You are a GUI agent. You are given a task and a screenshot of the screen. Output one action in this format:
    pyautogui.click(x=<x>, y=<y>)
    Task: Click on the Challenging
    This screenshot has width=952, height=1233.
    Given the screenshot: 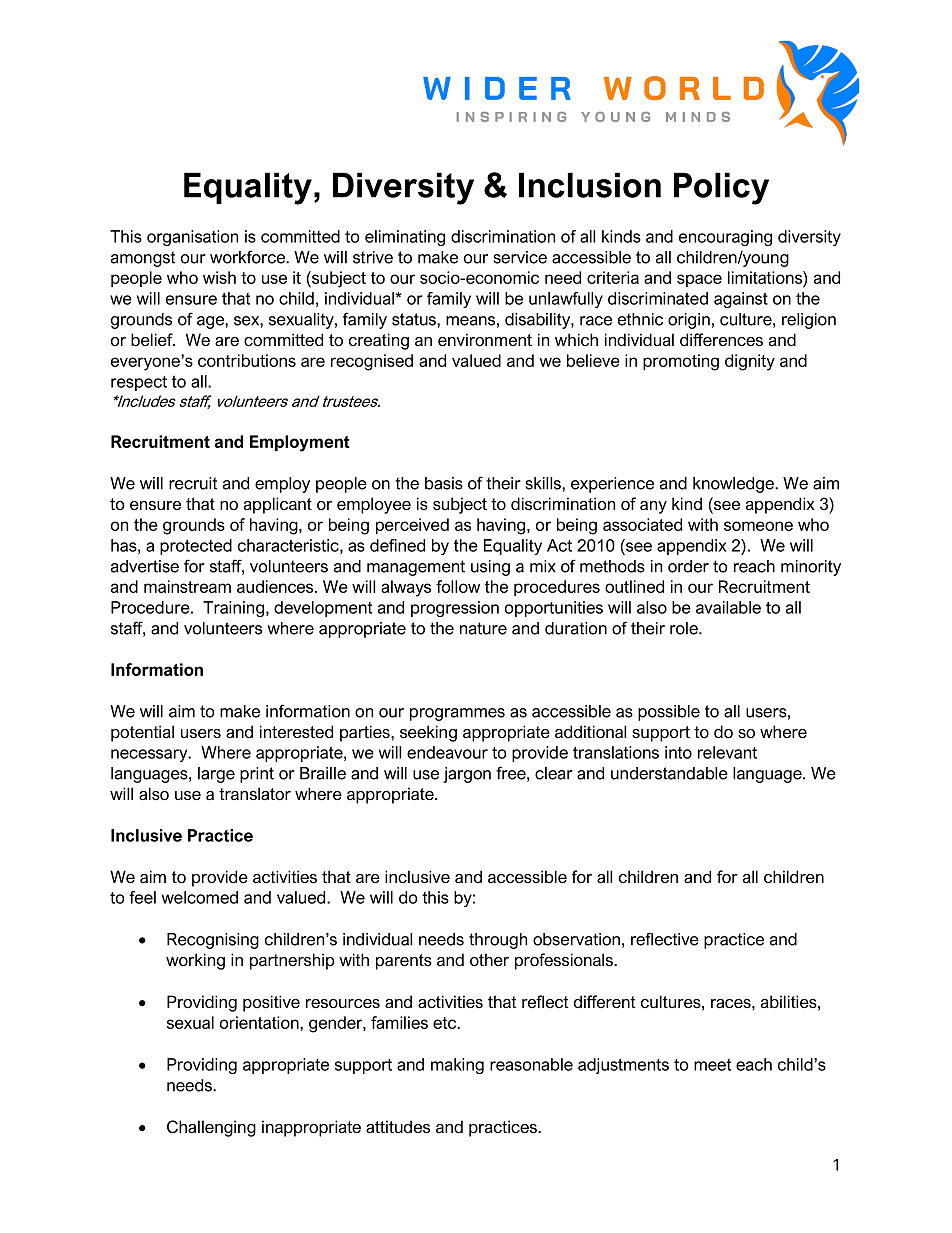 What is the action you would take?
    pyautogui.click(x=211, y=1128)
